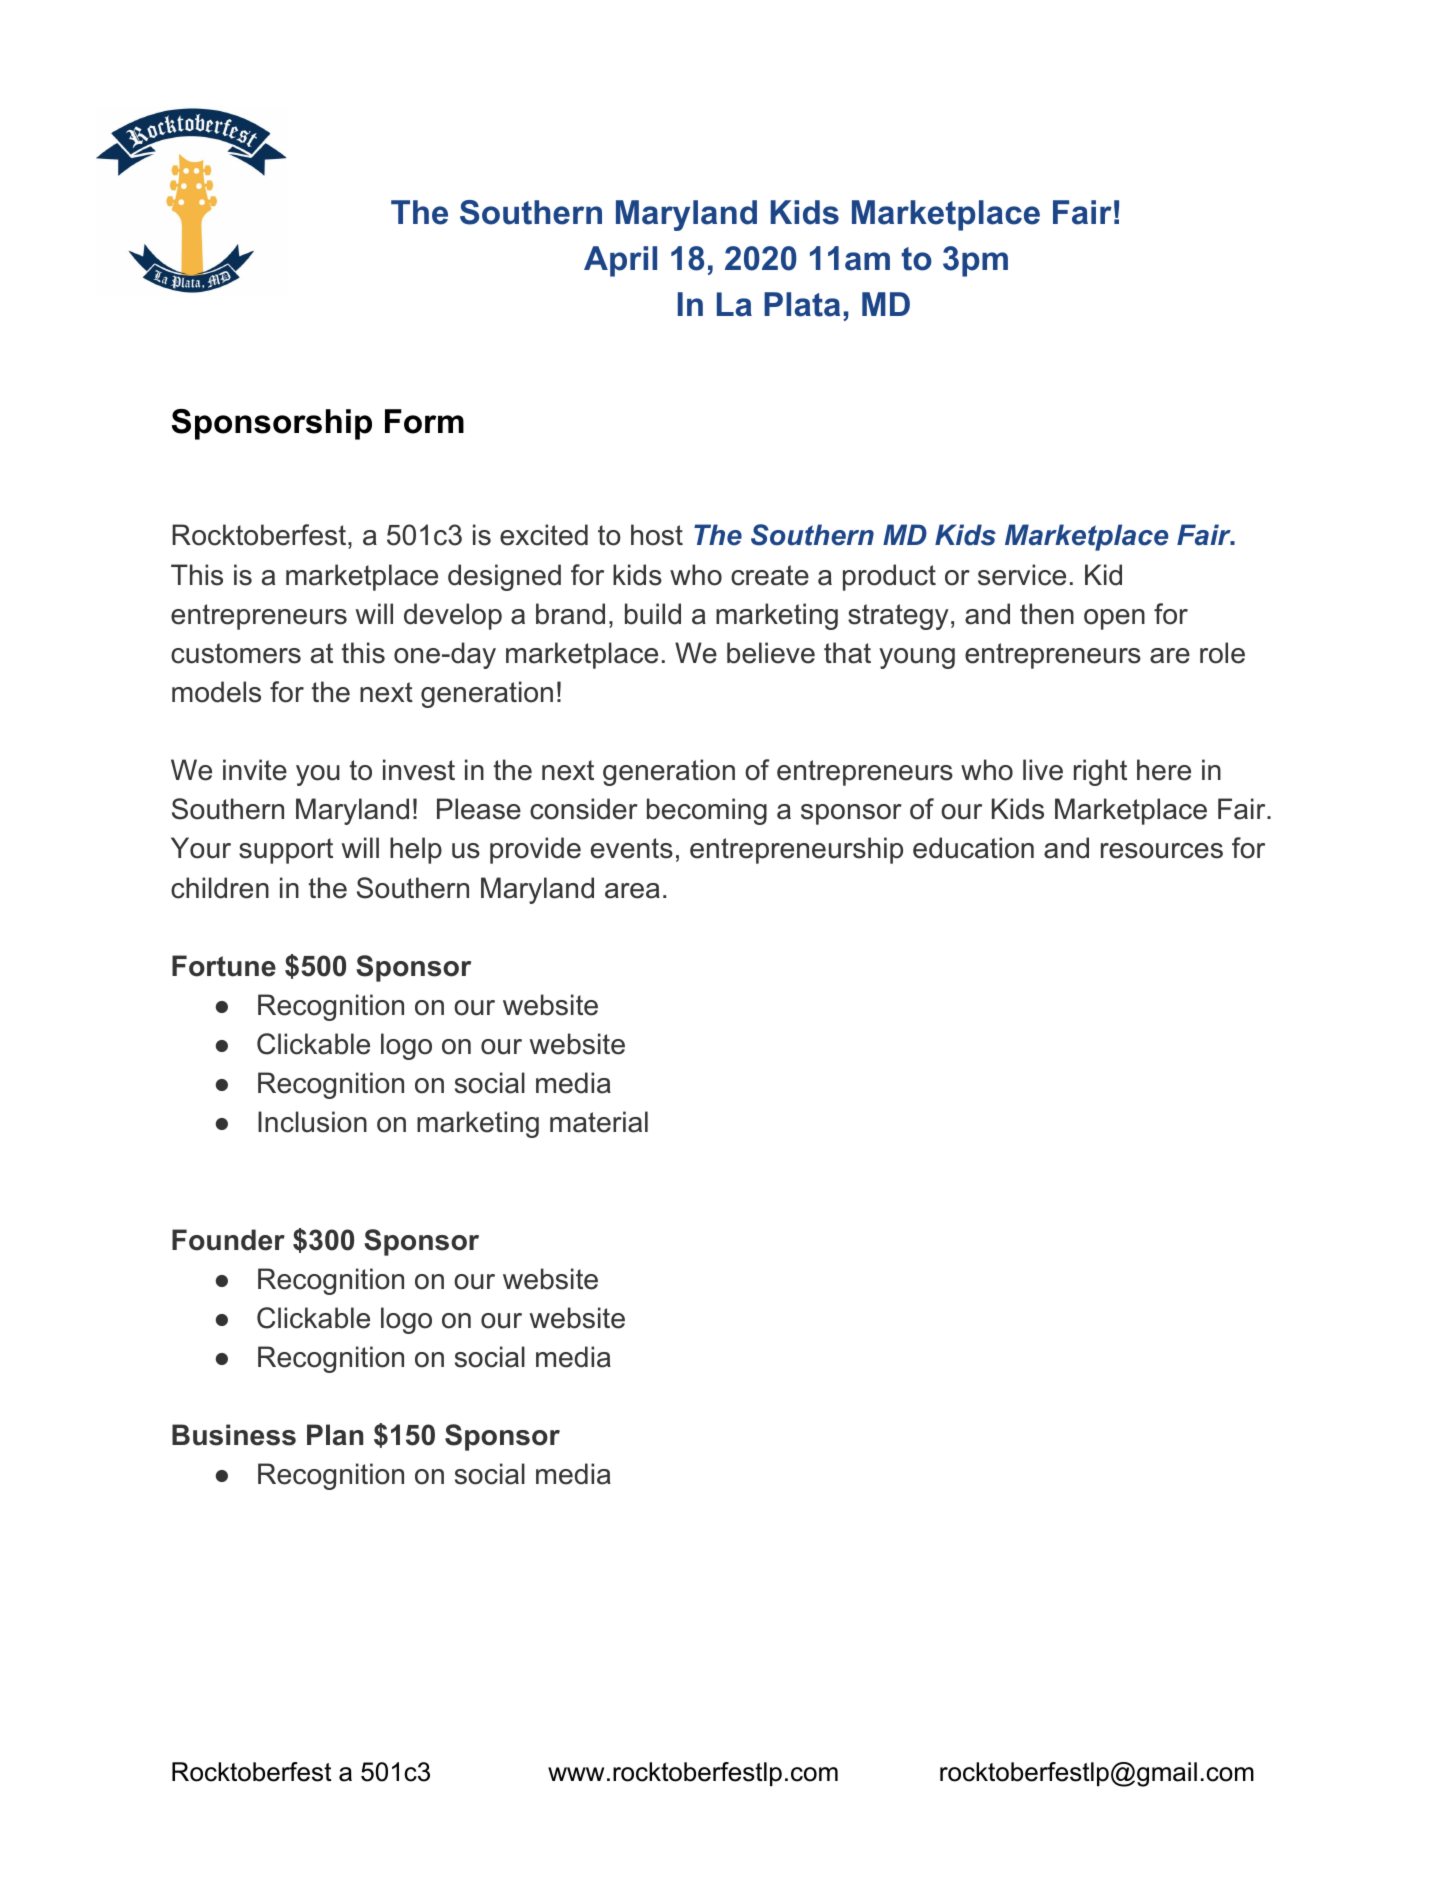 The width and height of the screenshot is (1451, 1878). I want to click on Fortune, so click(224, 966).
